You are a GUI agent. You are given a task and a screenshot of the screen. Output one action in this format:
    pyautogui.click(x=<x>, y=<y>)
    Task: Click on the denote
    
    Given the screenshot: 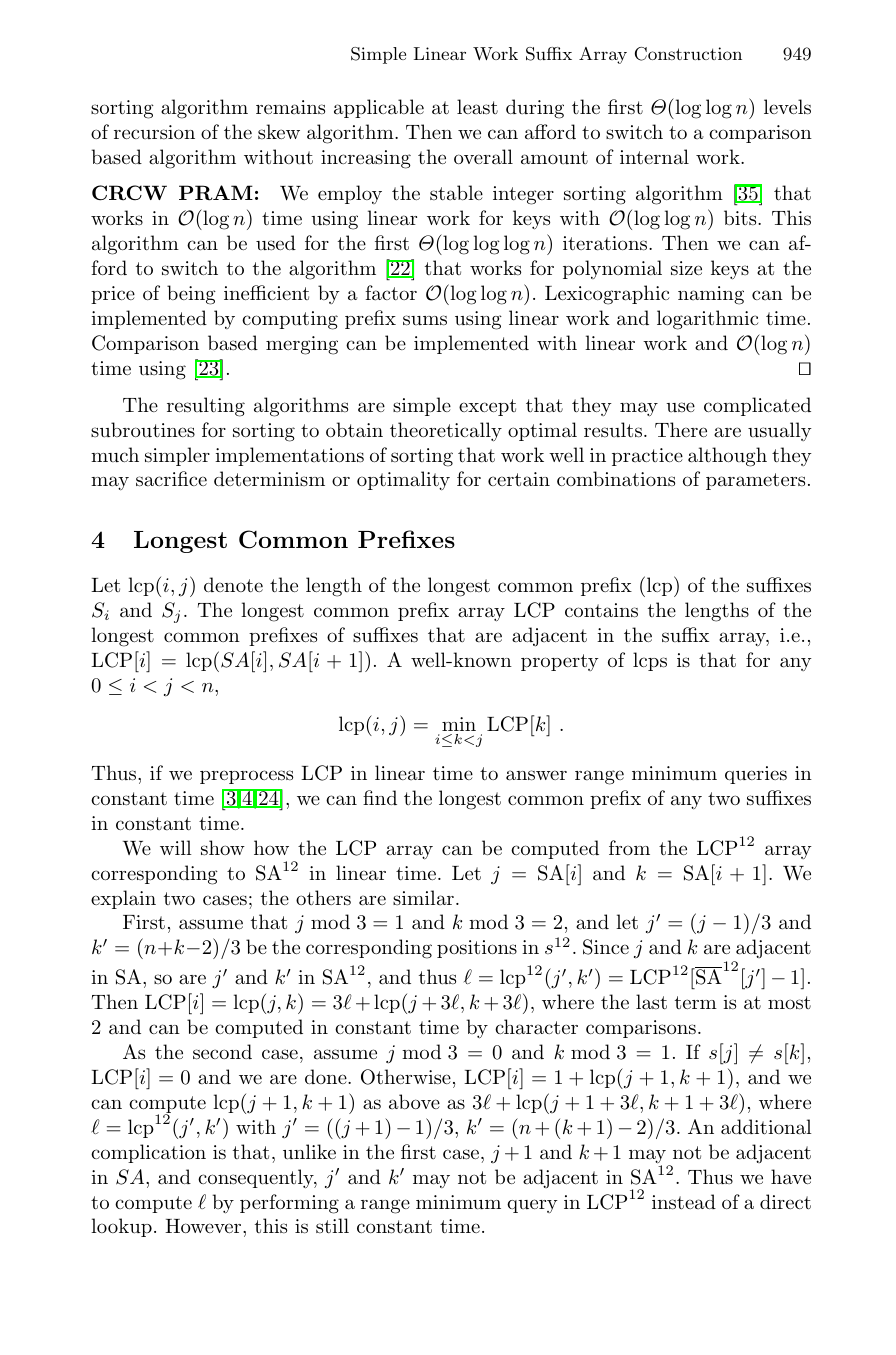 What is the action you would take?
    pyautogui.click(x=233, y=585)
